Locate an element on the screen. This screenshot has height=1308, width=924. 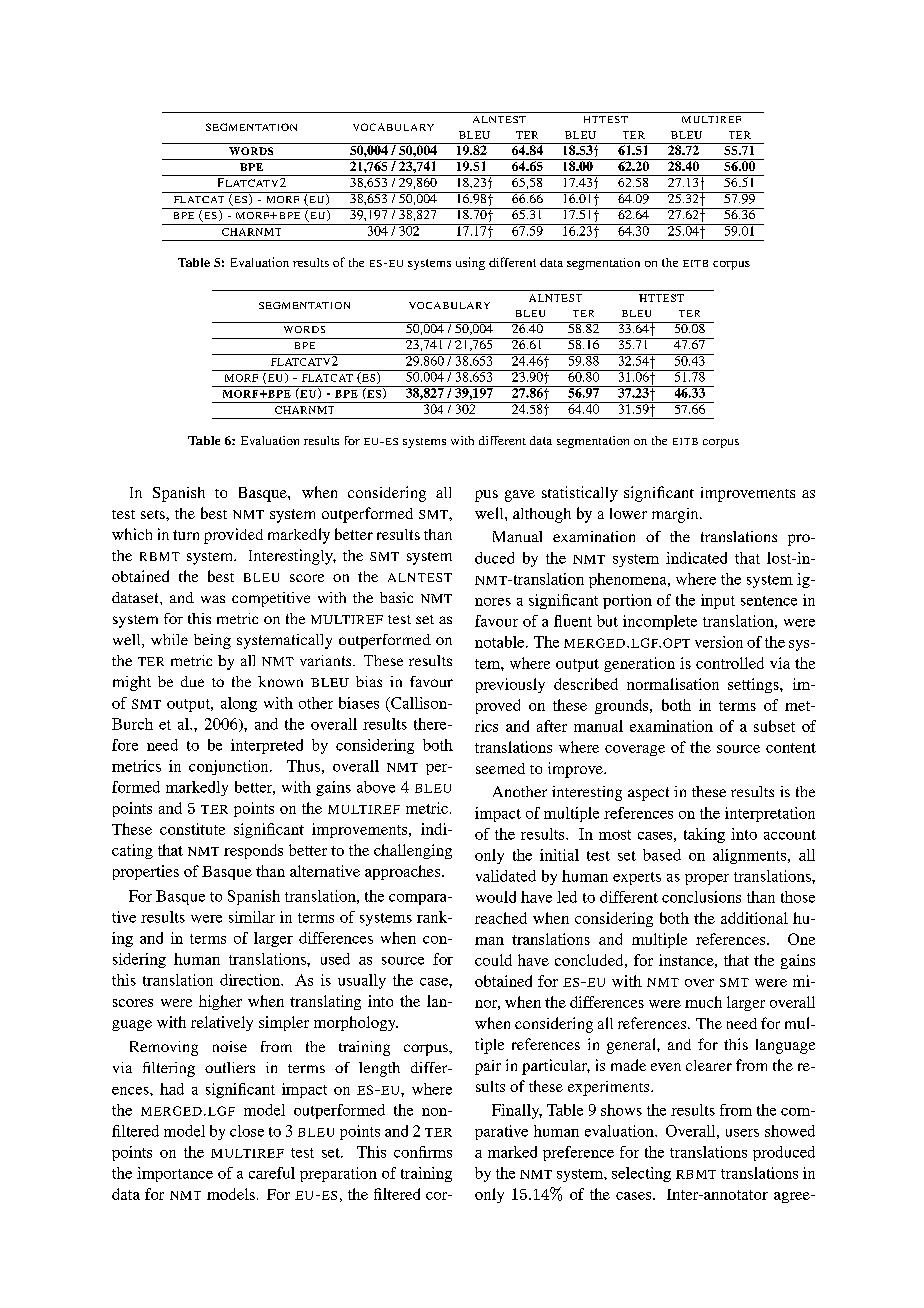
close is located at coordinates (247, 1131).
